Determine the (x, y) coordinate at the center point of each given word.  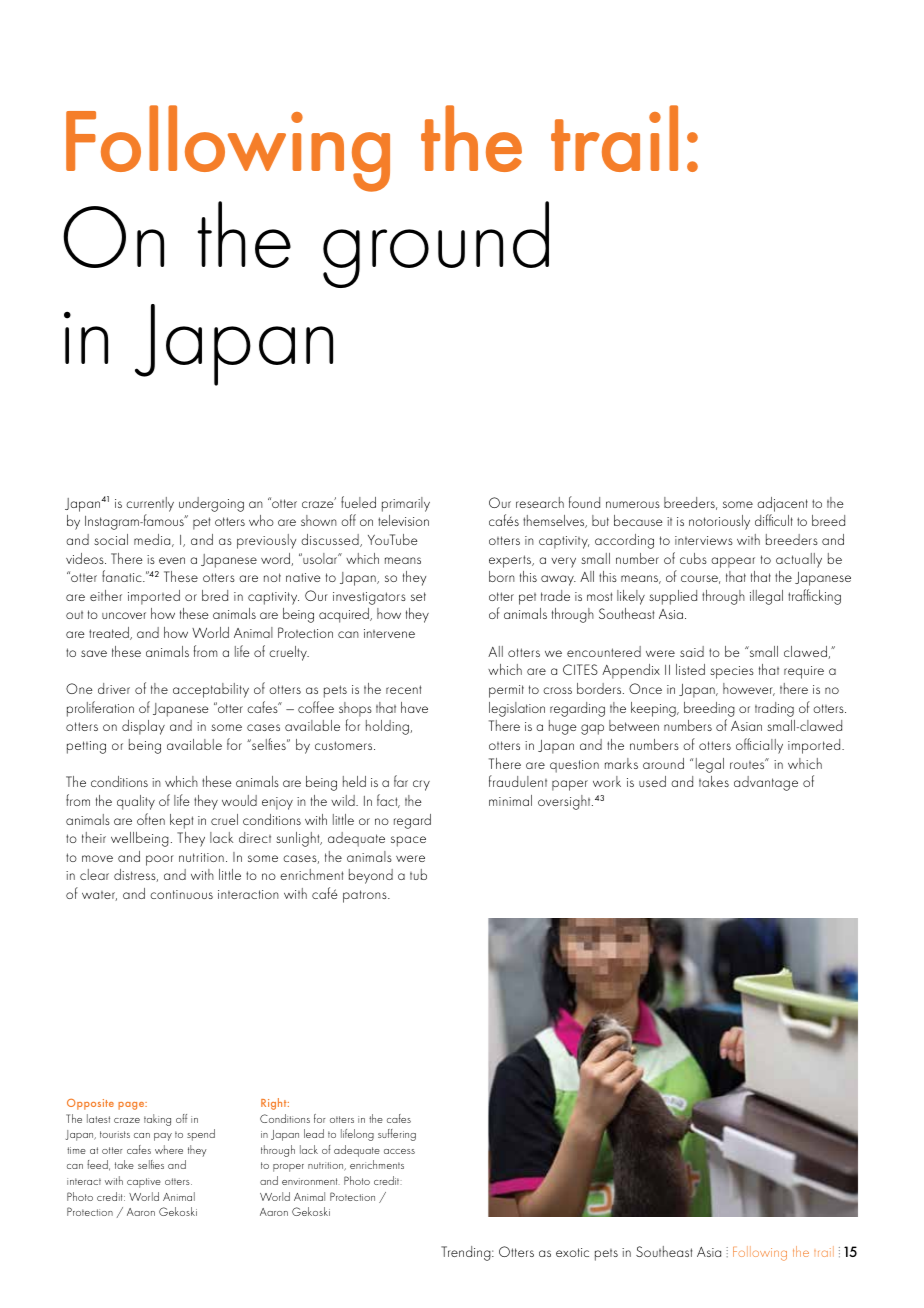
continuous (181, 894)
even (172, 560)
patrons (366, 896)
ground (436, 244)
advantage (766, 783)
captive (144, 1183)
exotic (572, 1252)
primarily (406, 504)
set (418, 596)
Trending (467, 1253)
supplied (673, 597)
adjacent (782, 504)
